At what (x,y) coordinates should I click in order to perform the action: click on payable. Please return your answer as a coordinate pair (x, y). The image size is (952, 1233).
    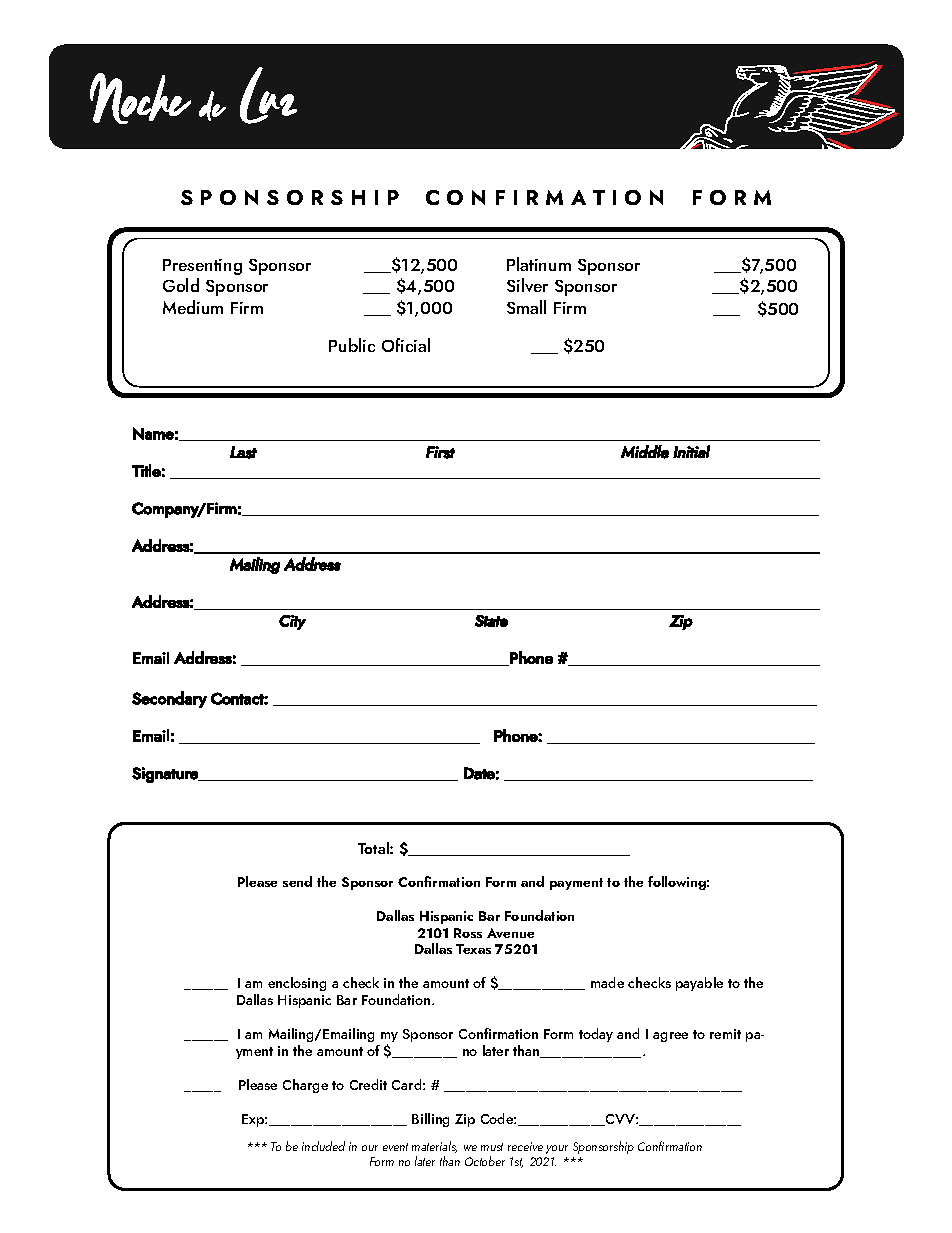
    Looking at the image, I should click on (699, 984).
